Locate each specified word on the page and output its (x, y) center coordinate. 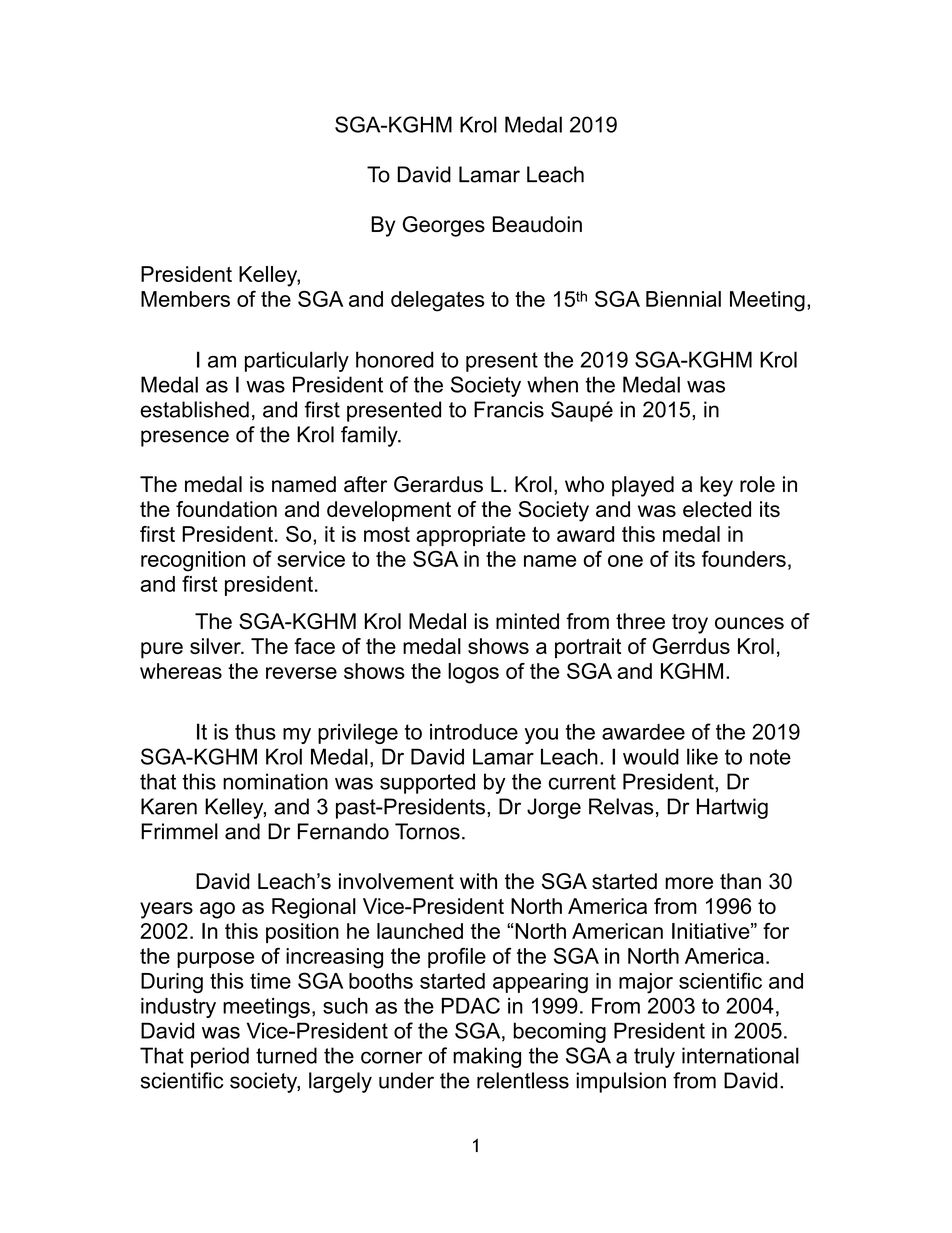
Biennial (683, 299)
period (220, 1057)
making (487, 1057)
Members (185, 299)
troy (690, 624)
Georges (444, 226)
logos (473, 673)
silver (216, 646)
